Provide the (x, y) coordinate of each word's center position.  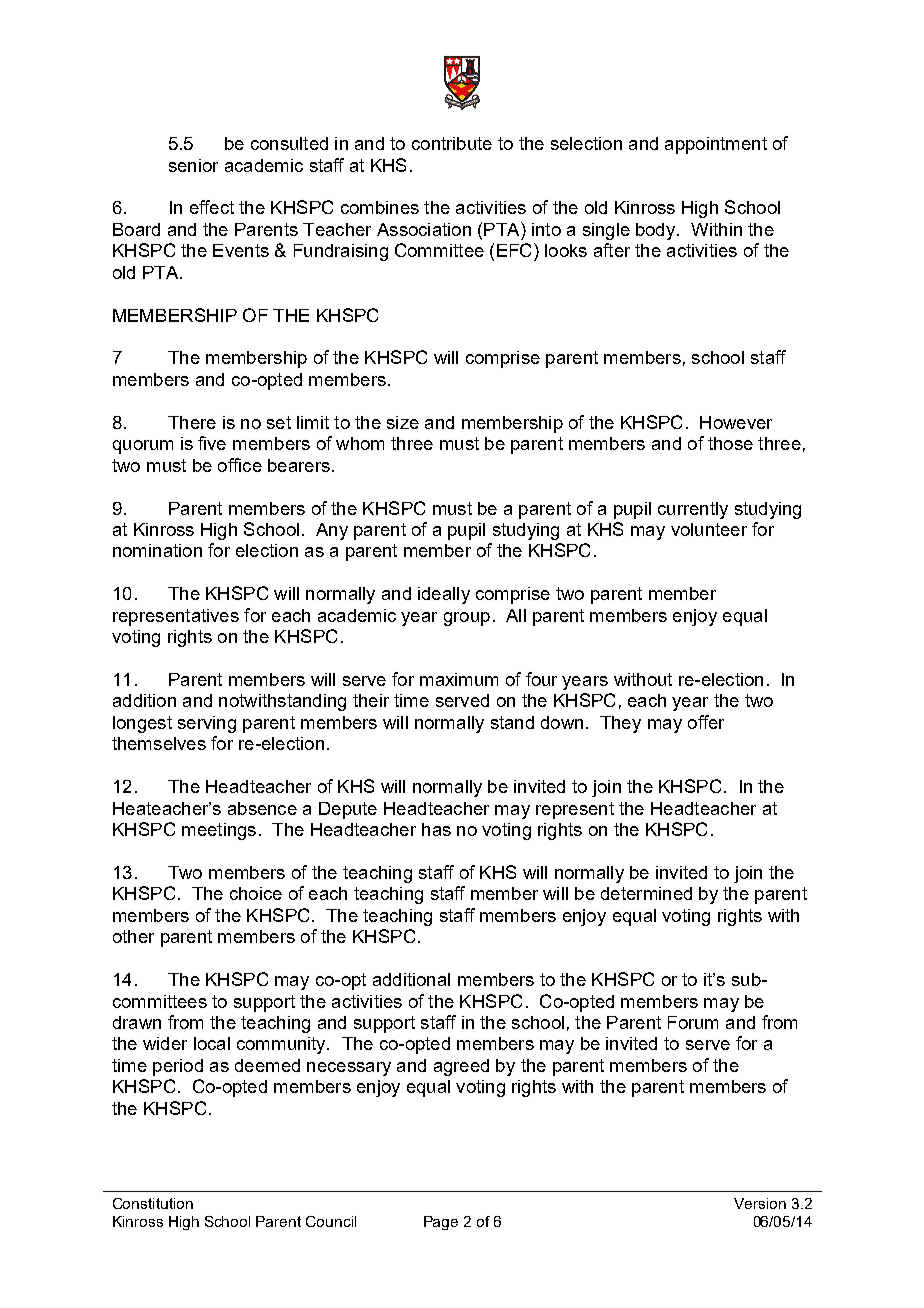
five (212, 443)
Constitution (153, 1203)
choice (256, 893)
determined (646, 893)
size (403, 422)
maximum (459, 679)
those (730, 443)
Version (760, 1203)
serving (207, 724)
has (436, 829)
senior (193, 165)
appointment (716, 145)
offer (706, 722)
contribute (452, 143)
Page (441, 1223)
